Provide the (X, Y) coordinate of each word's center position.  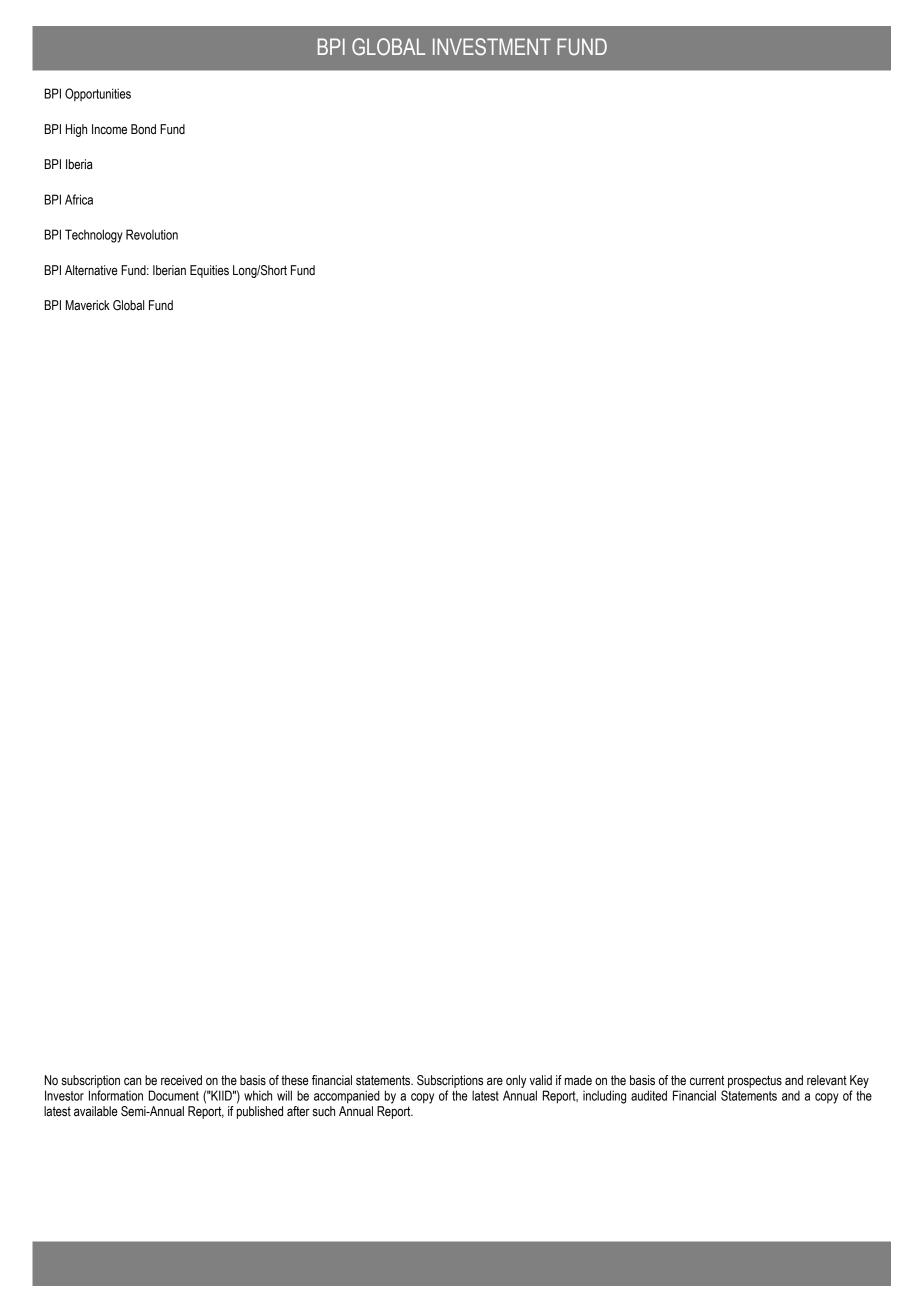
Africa (79, 199)
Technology (94, 236)
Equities (209, 271)
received (181, 1080)
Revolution (152, 234)
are (495, 1081)
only (516, 1081)
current (707, 1080)
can (132, 1081)
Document (174, 1095)
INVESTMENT (492, 46)
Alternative (91, 270)
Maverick (88, 305)
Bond (143, 129)
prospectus (755, 1081)
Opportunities (98, 94)
